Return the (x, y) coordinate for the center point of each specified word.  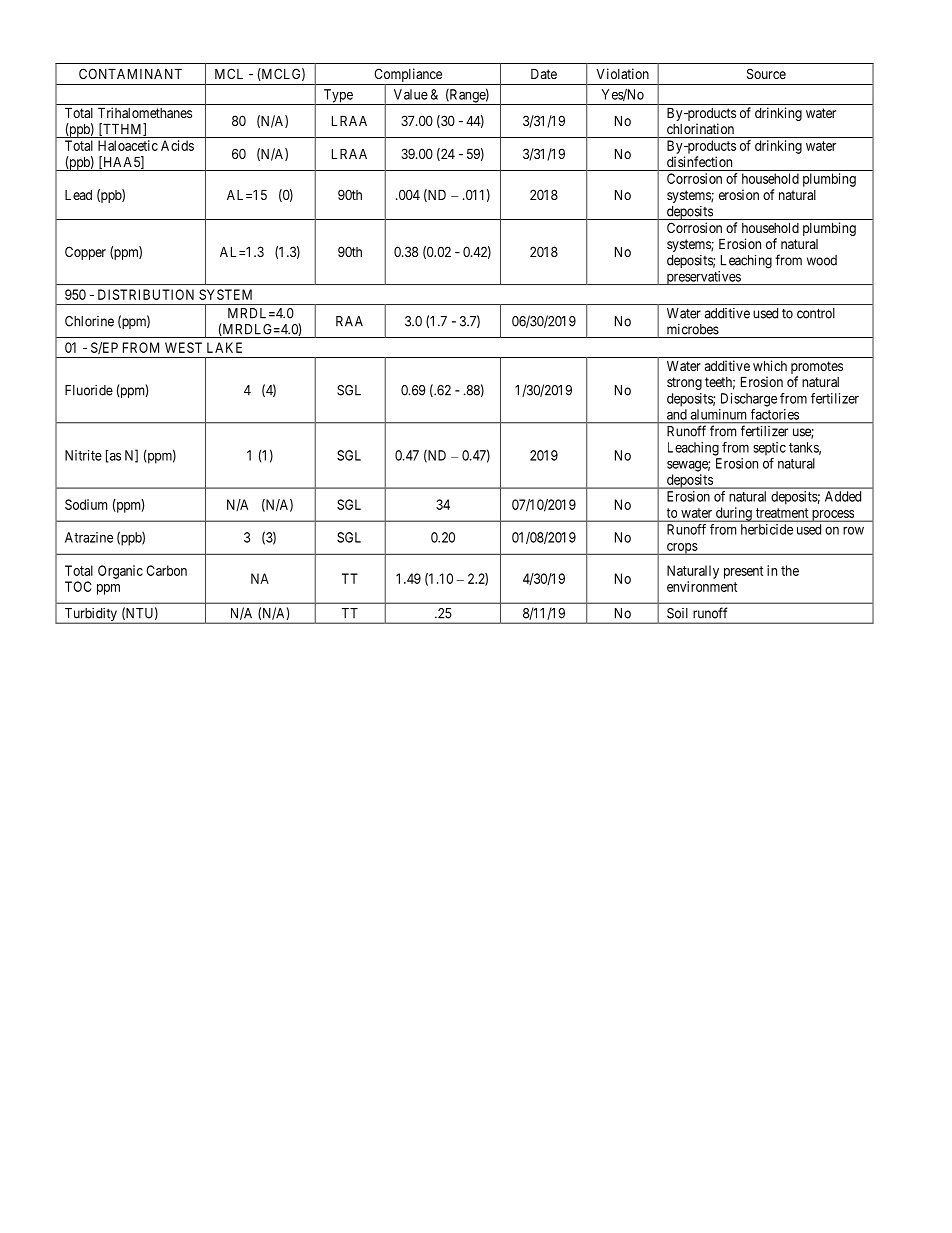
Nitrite (83, 455)
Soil (677, 613)
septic (769, 449)
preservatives (703, 278)
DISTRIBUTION (146, 294)
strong (684, 383)
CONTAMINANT (130, 73)
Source (766, 73)
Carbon (166, 570)
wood (822, 260)
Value (411, 94)
